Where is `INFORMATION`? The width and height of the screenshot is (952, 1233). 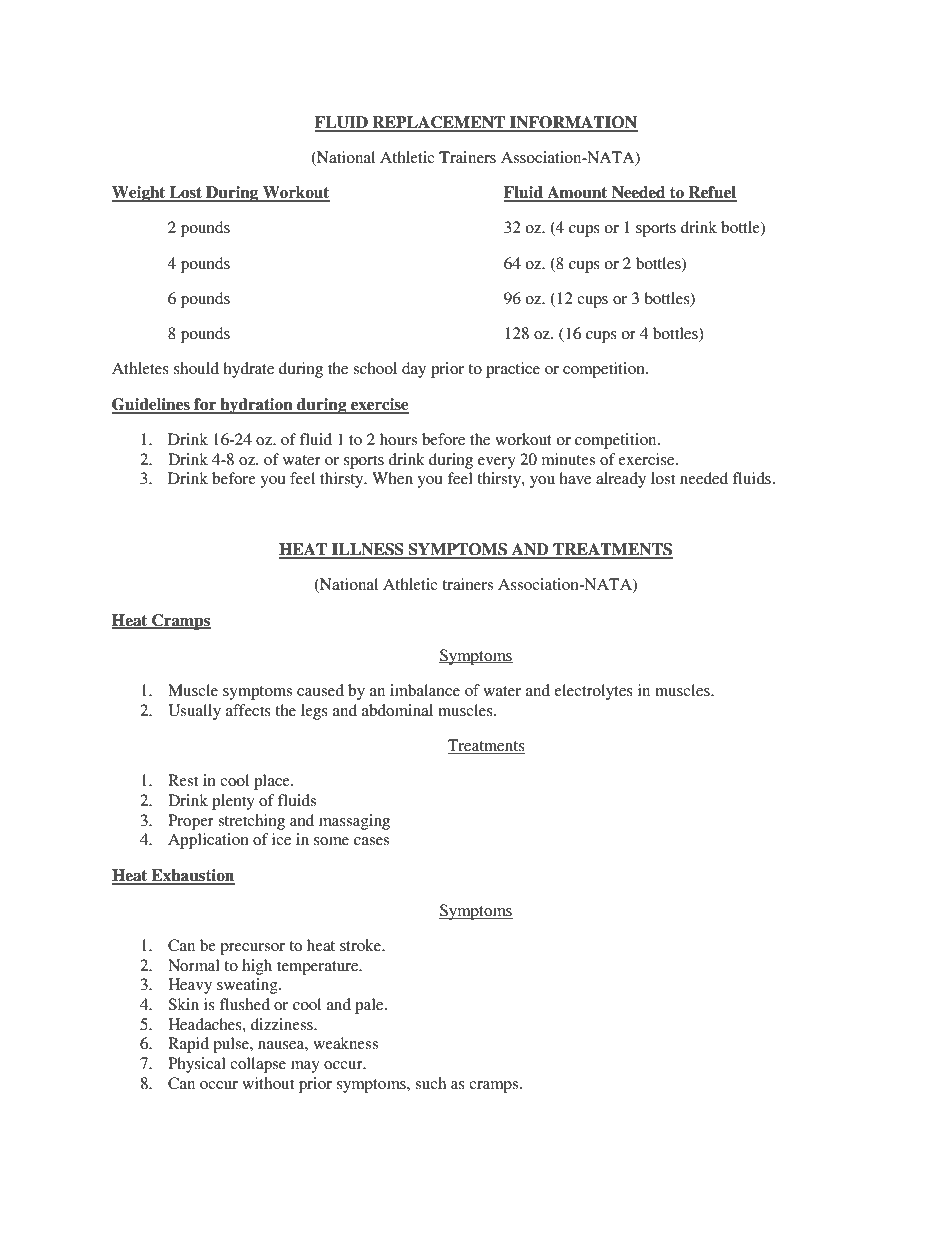
INFORMATION is located at coordinates (573, 123).
